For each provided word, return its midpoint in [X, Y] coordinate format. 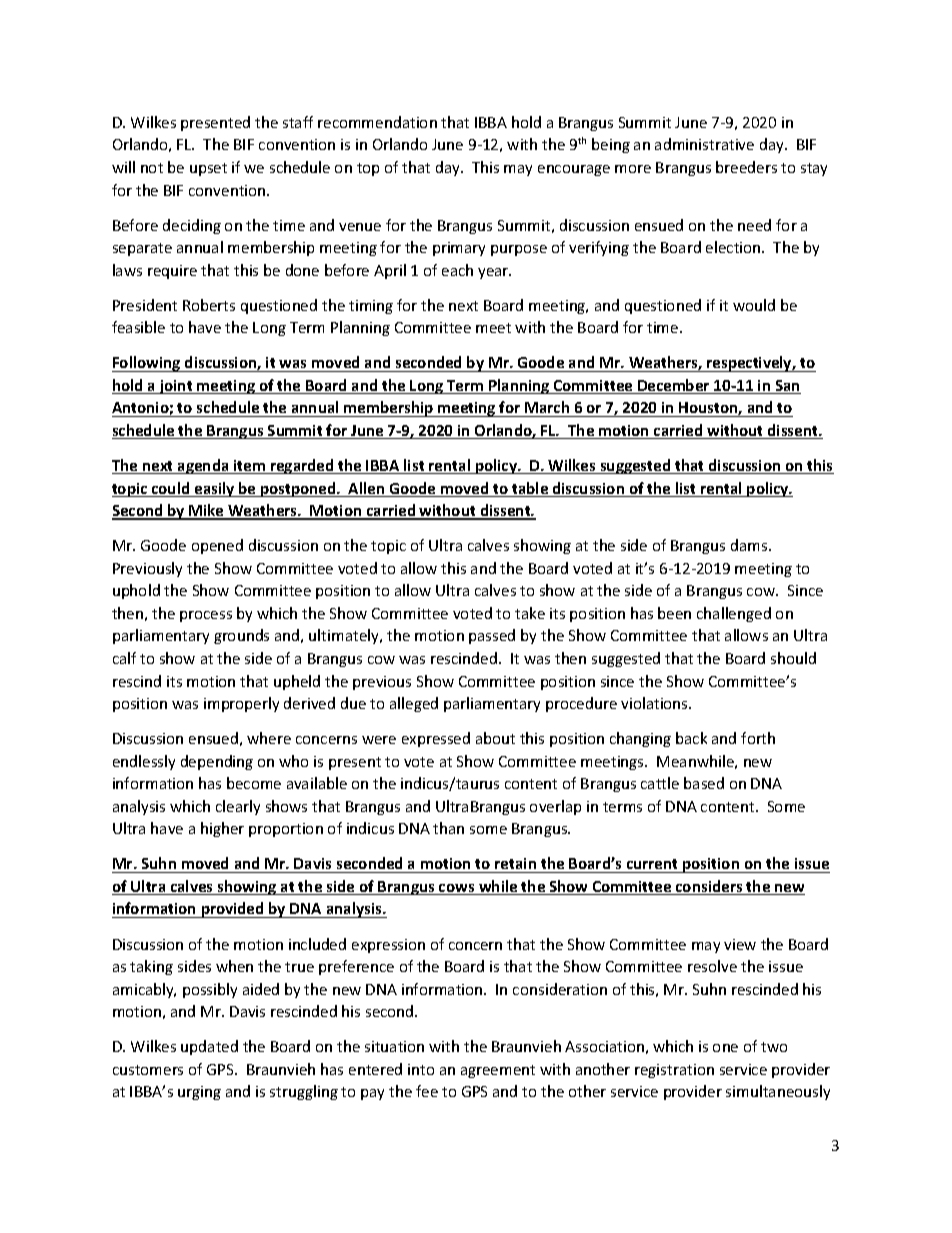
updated [209, 1047]
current [652, 866]
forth [758, 738]
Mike [206, 511]
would [754, 305]
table [530, 489]
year [494, 273]
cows [457, 889]
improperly [241, 704]
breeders [746, 167]
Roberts [209, 305]
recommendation [377, 122]
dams [750, 545]
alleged [414, 704]
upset [208, 169]
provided [233, 910]
